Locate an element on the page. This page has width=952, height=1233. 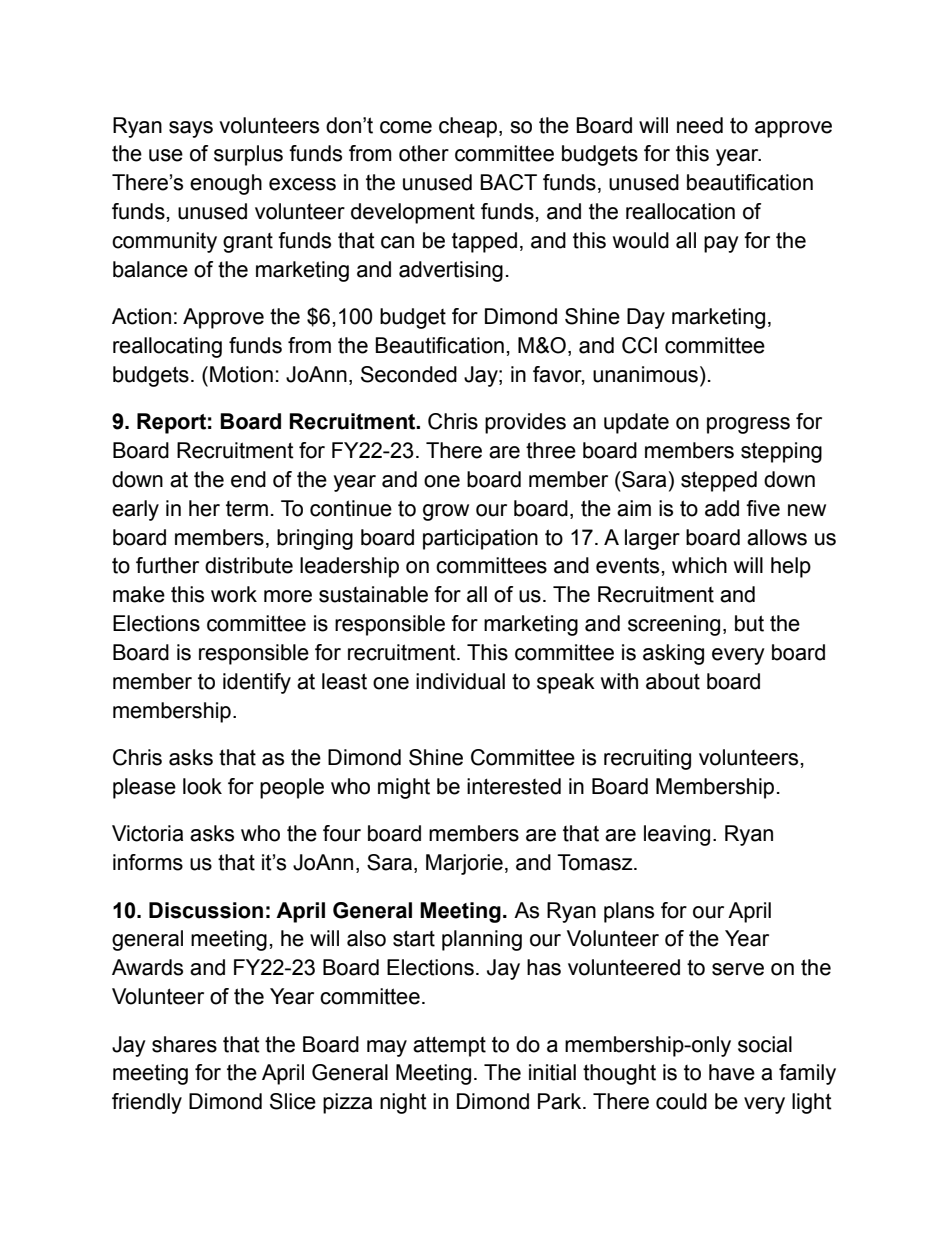
Victoria is located at coordinates (147, 833).
